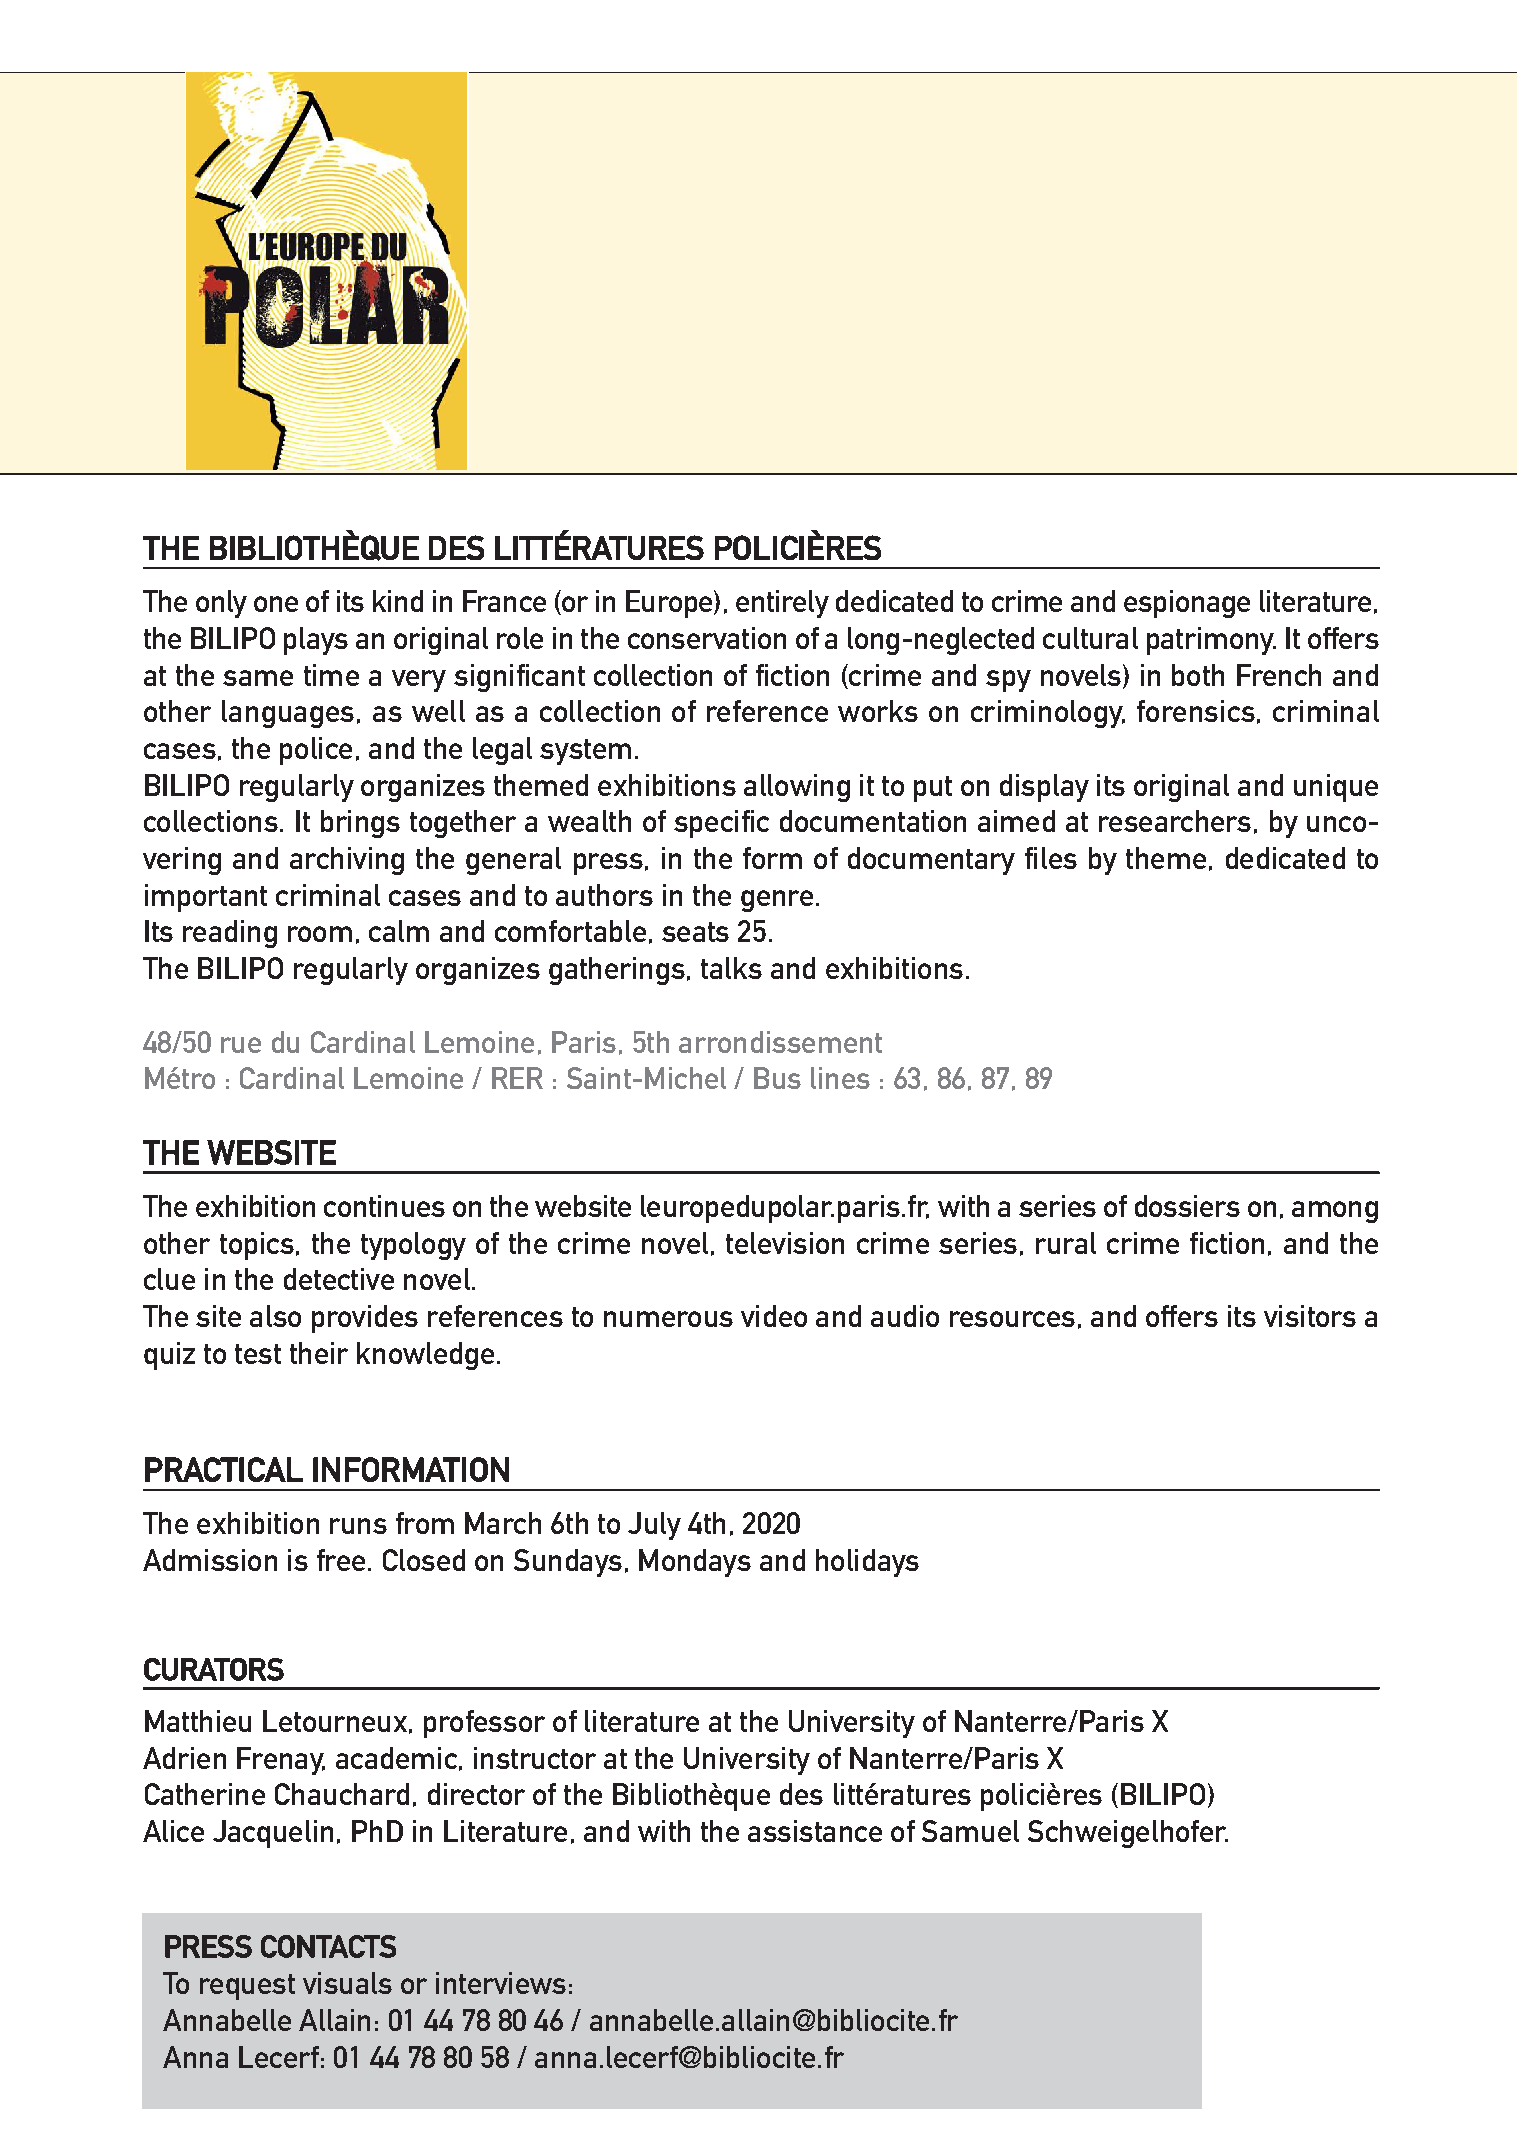 This screenshot has width=1517, height=2145. Describe the element at coordinates (328, 1946) in the screenshot. I see `CONTACTS` at that location.
